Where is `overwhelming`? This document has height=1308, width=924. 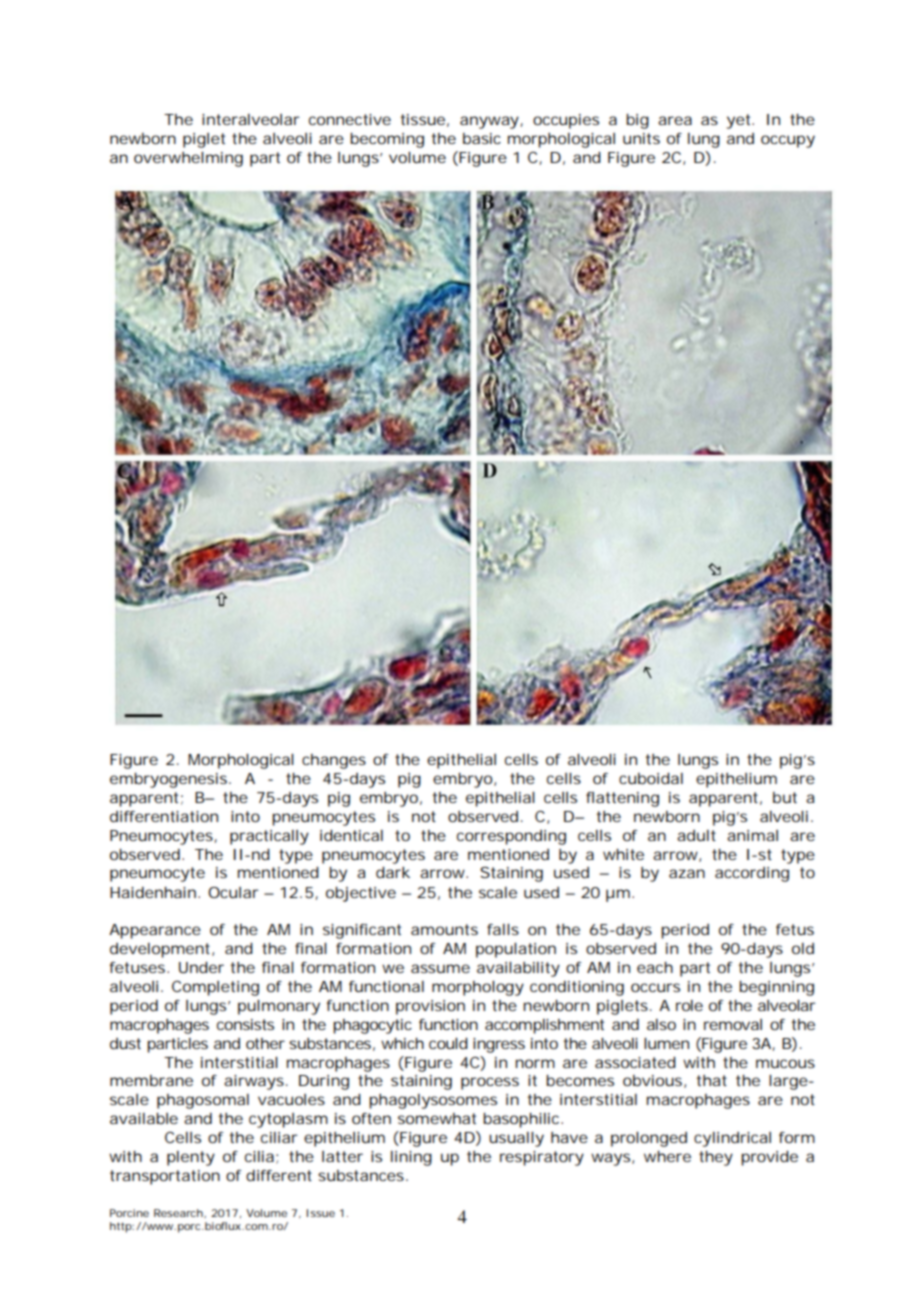 overwhelming is located at coordinates (188, 159).
